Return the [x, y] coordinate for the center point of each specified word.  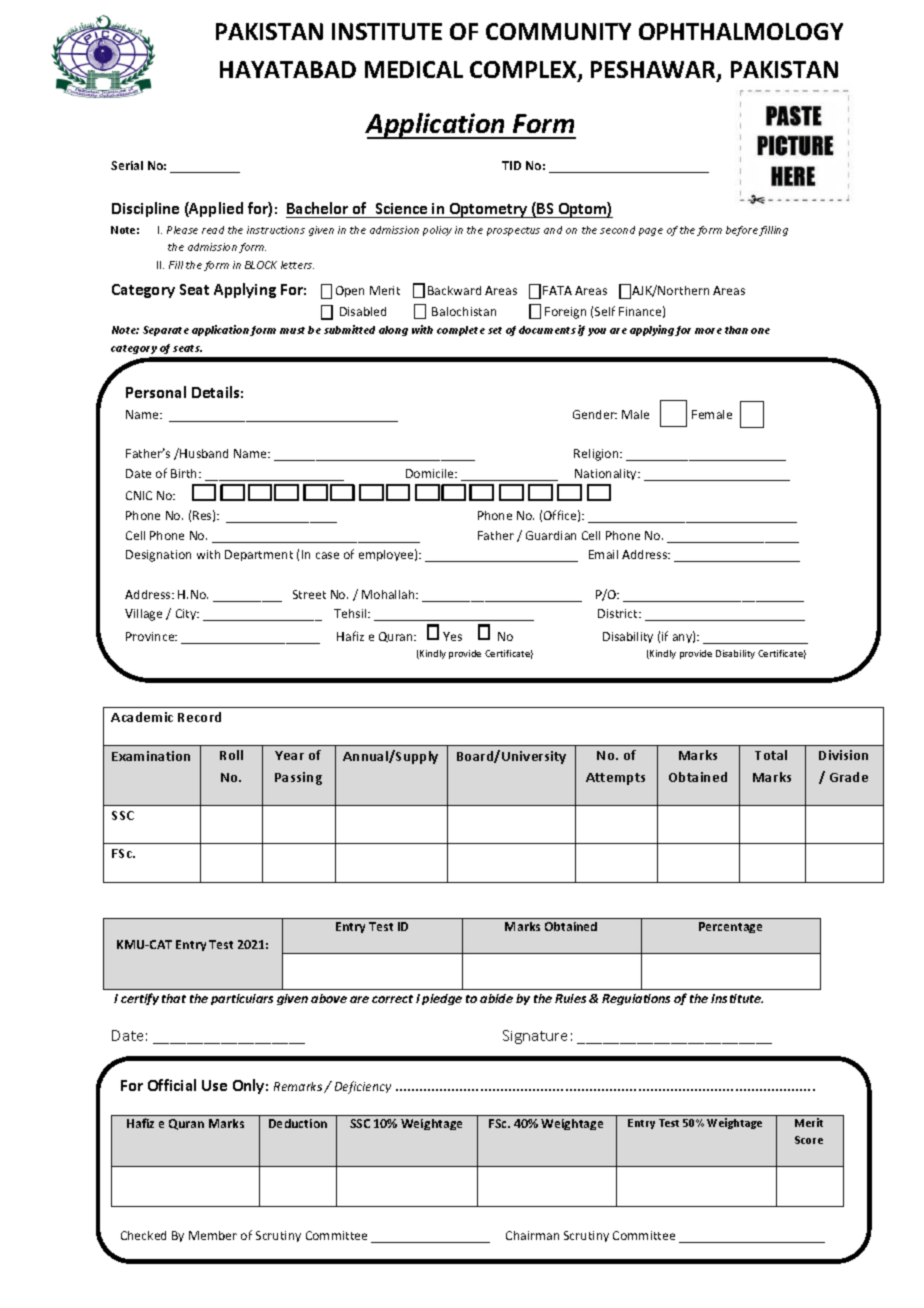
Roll [231, 755]
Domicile [431, 473]
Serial [127, 165]
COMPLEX [524, 71]
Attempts [615, 779]
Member [213, 1235]
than [736, 330]
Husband [204, 453]
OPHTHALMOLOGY [741, 31]
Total [771, 755]
